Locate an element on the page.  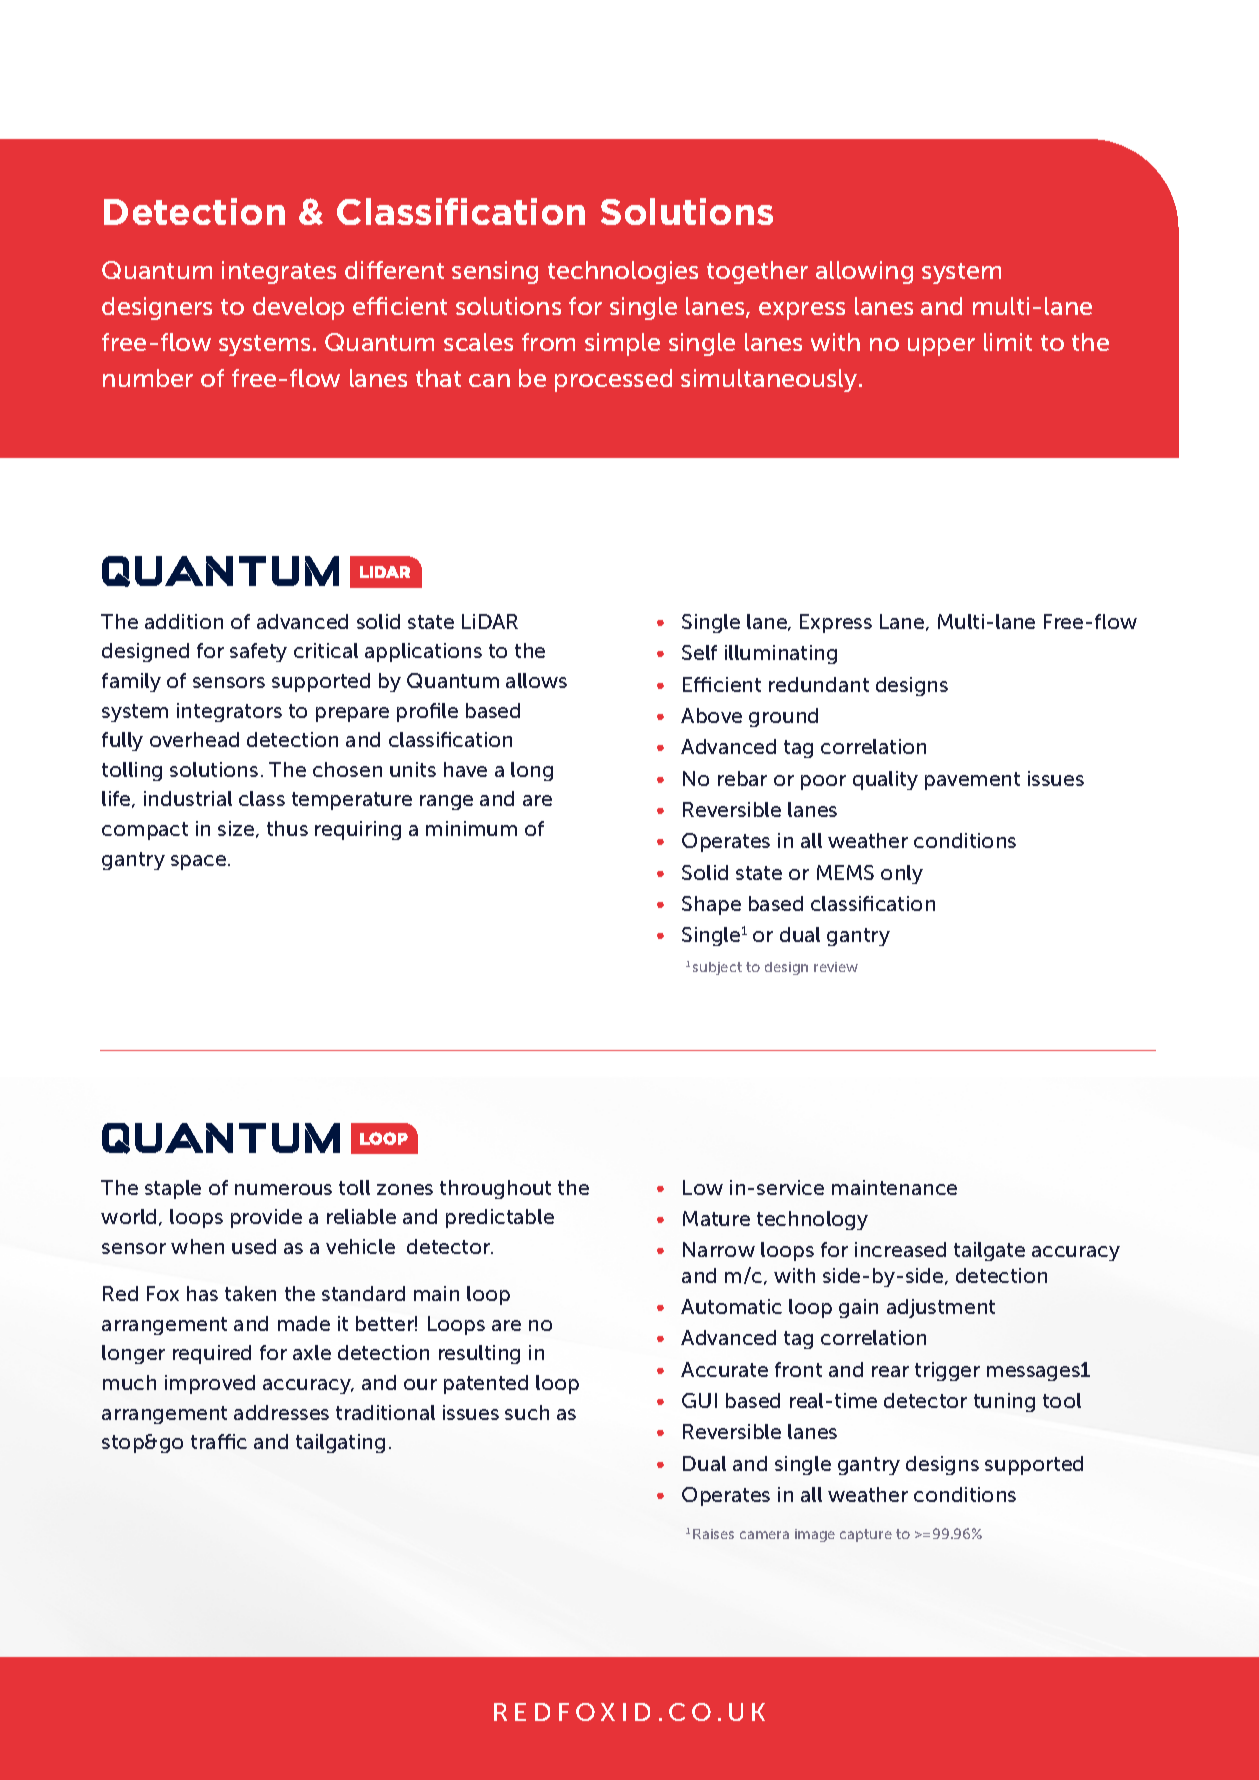
only is located at coordinates (902, 874).
